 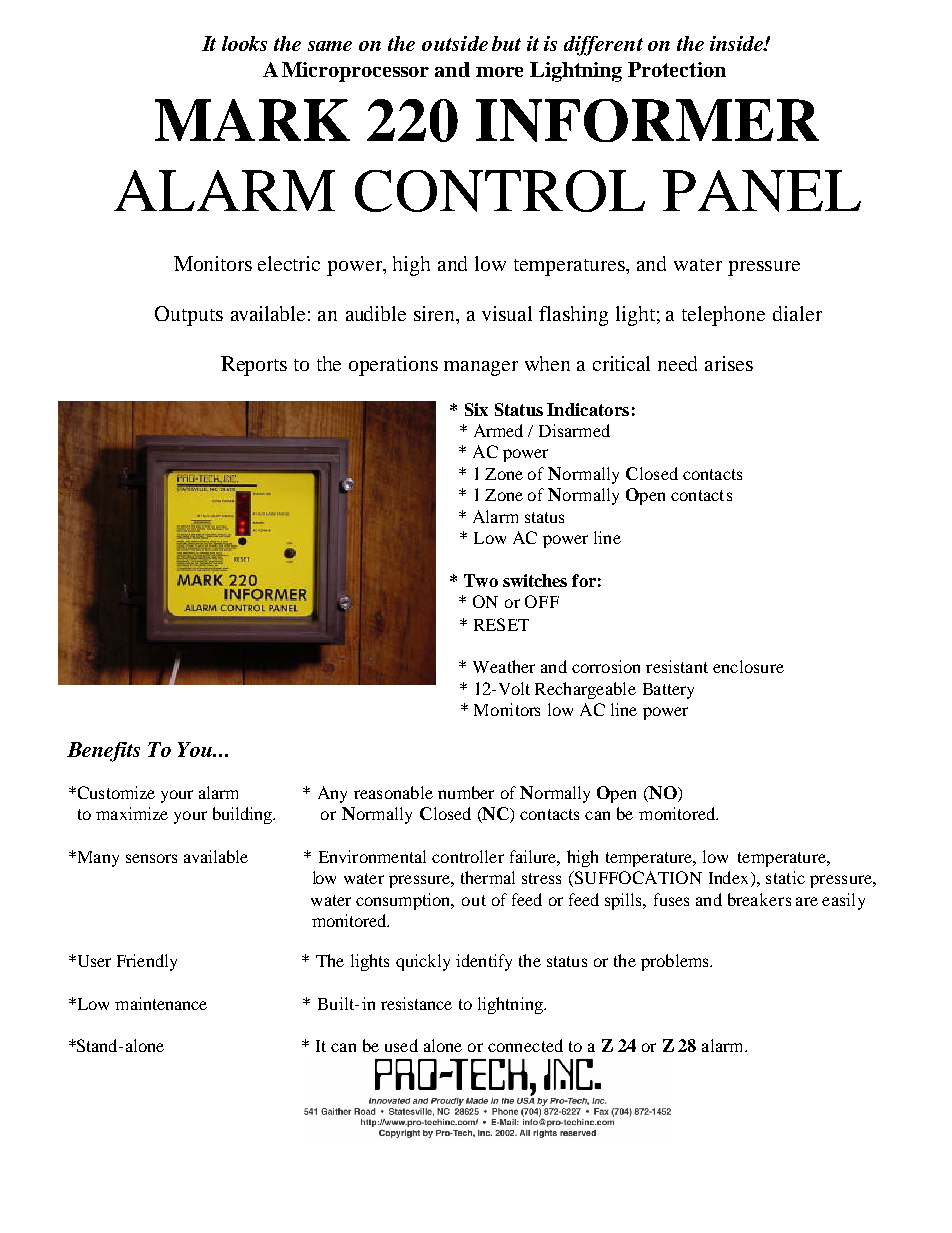 What do you see at coordinates (244, 43) in the screenshot?
I see `looks` at bounding box center [244, 43].
